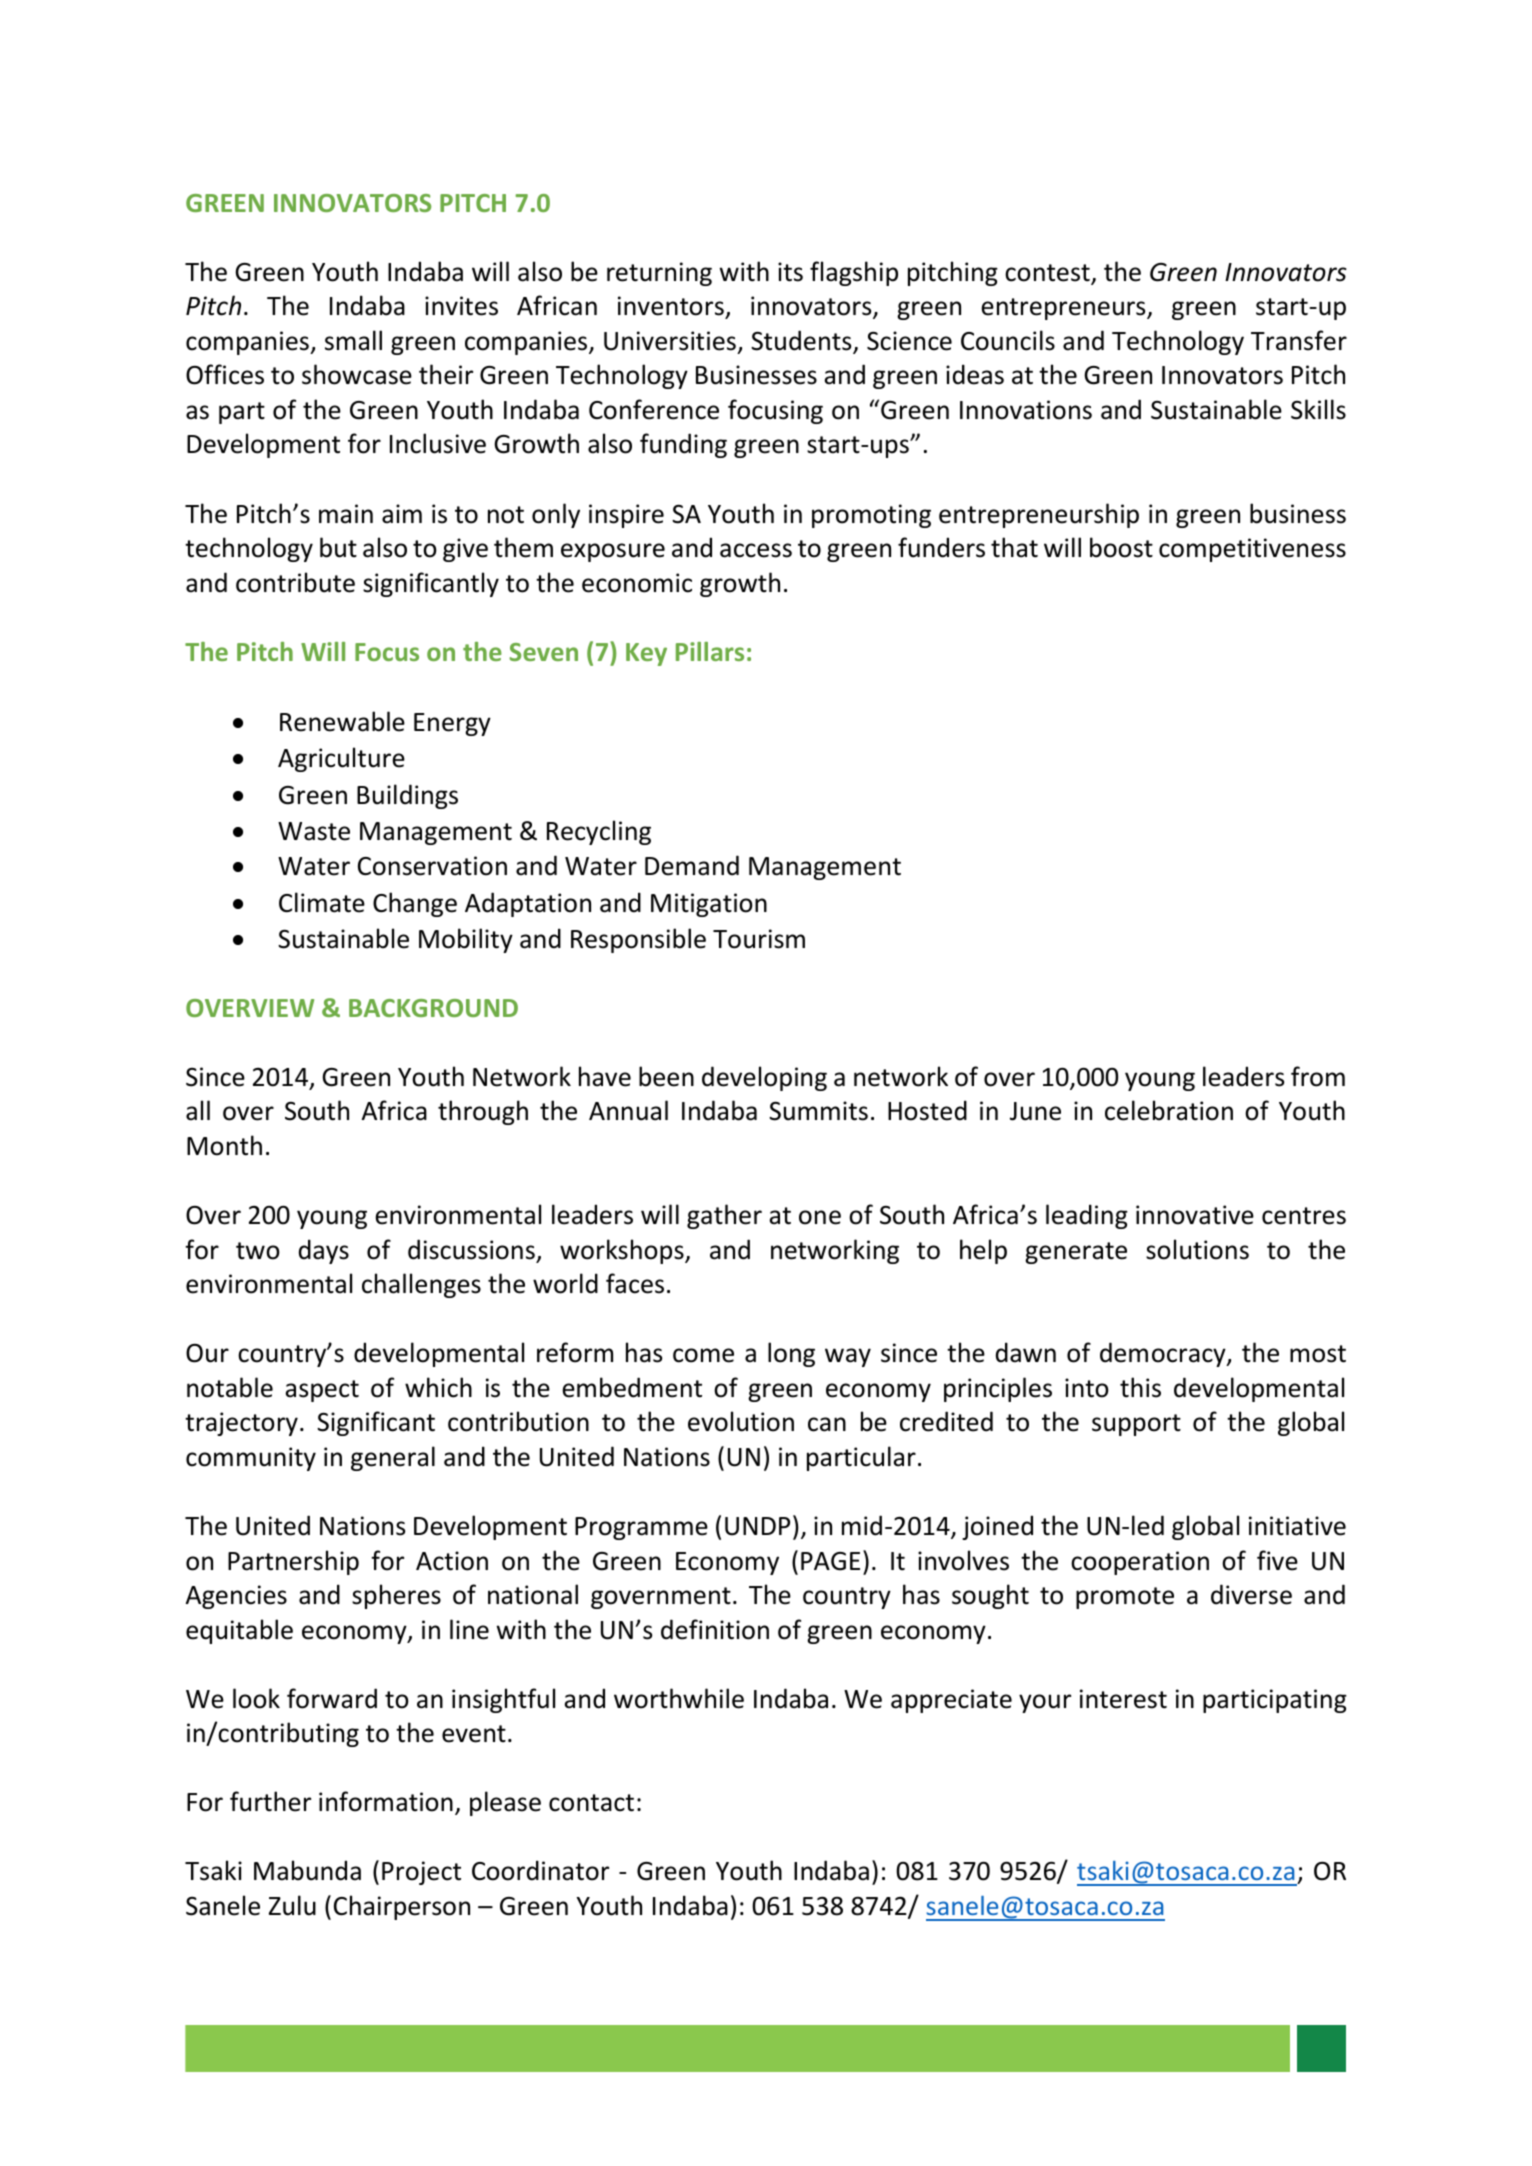 This screenshot has width=1532, height=2166. I want to click on small, so click(353, 340).
